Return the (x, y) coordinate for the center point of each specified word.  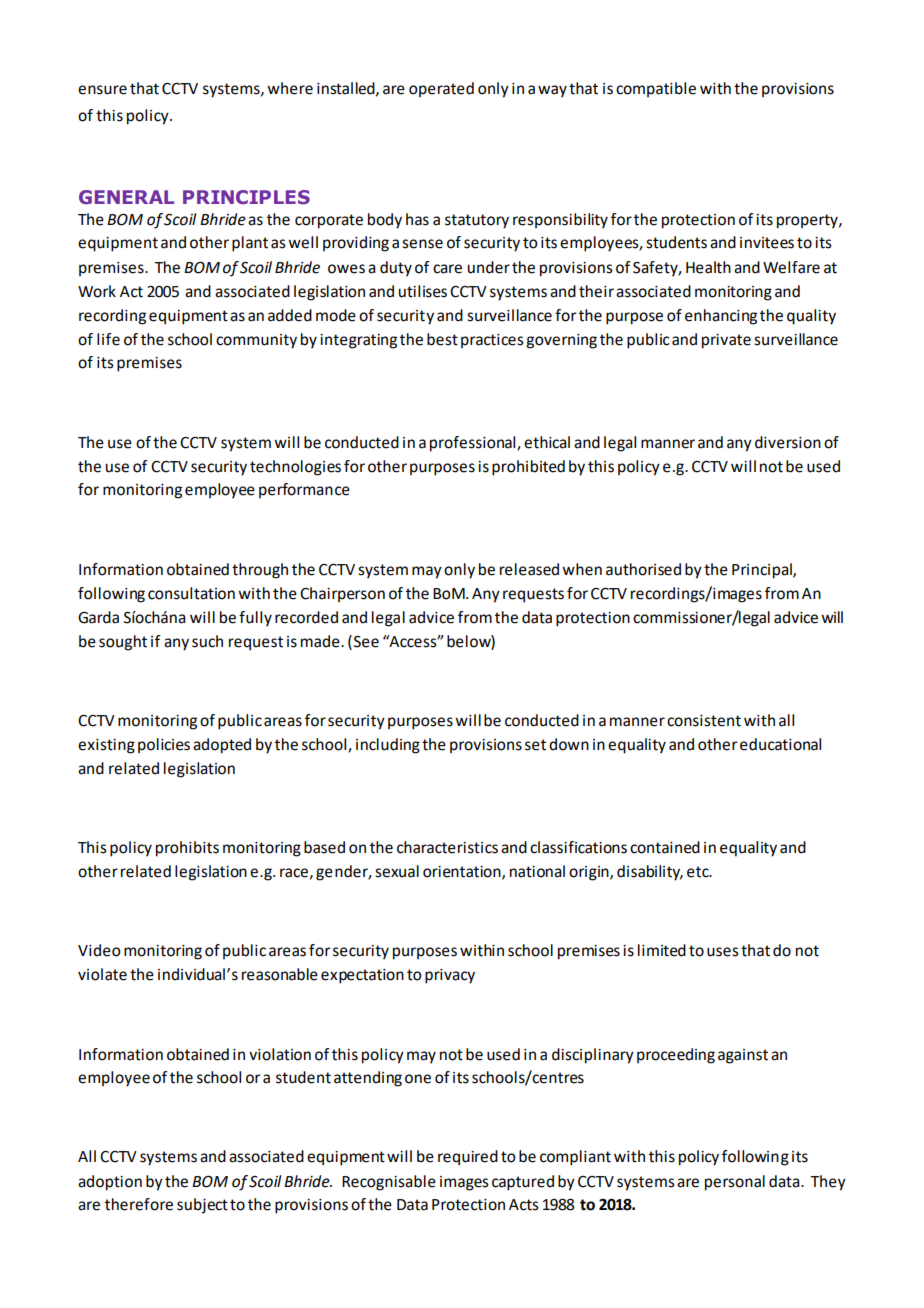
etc (699, 872)
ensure (102, 90)
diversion (788, 442)
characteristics (447, 847)
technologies (295, 468)
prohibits (187, 849)
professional (474, 444)
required (468, 1158)
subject (202, 1206)
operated (441, 89)
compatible (656, 89)
